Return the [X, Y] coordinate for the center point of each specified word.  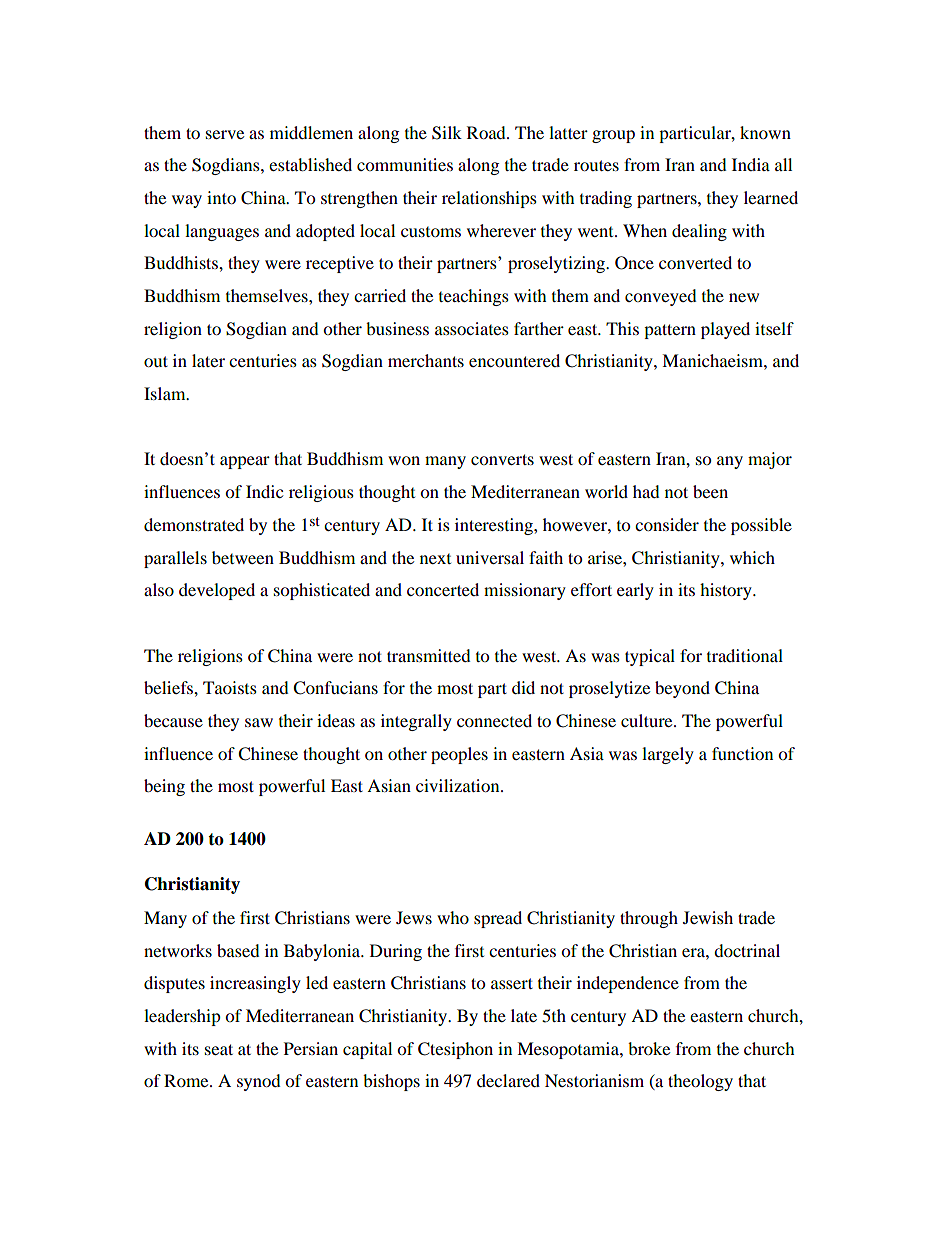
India [751, 164]
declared [508, 1080]
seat [219, 1049]
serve [225, 134]
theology [700, 1082]
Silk [447, 133]
